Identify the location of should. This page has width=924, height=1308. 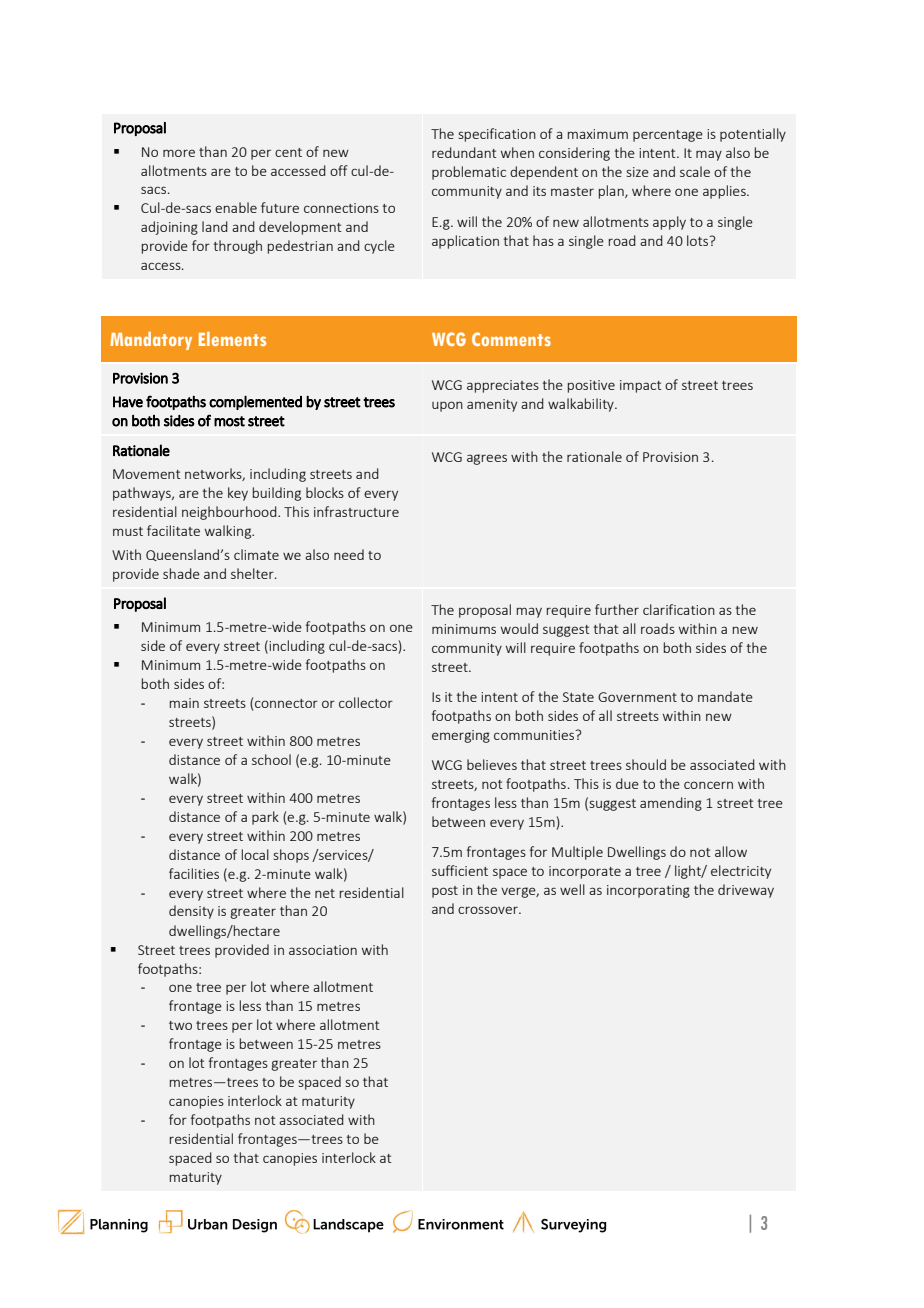
(646, 764).
